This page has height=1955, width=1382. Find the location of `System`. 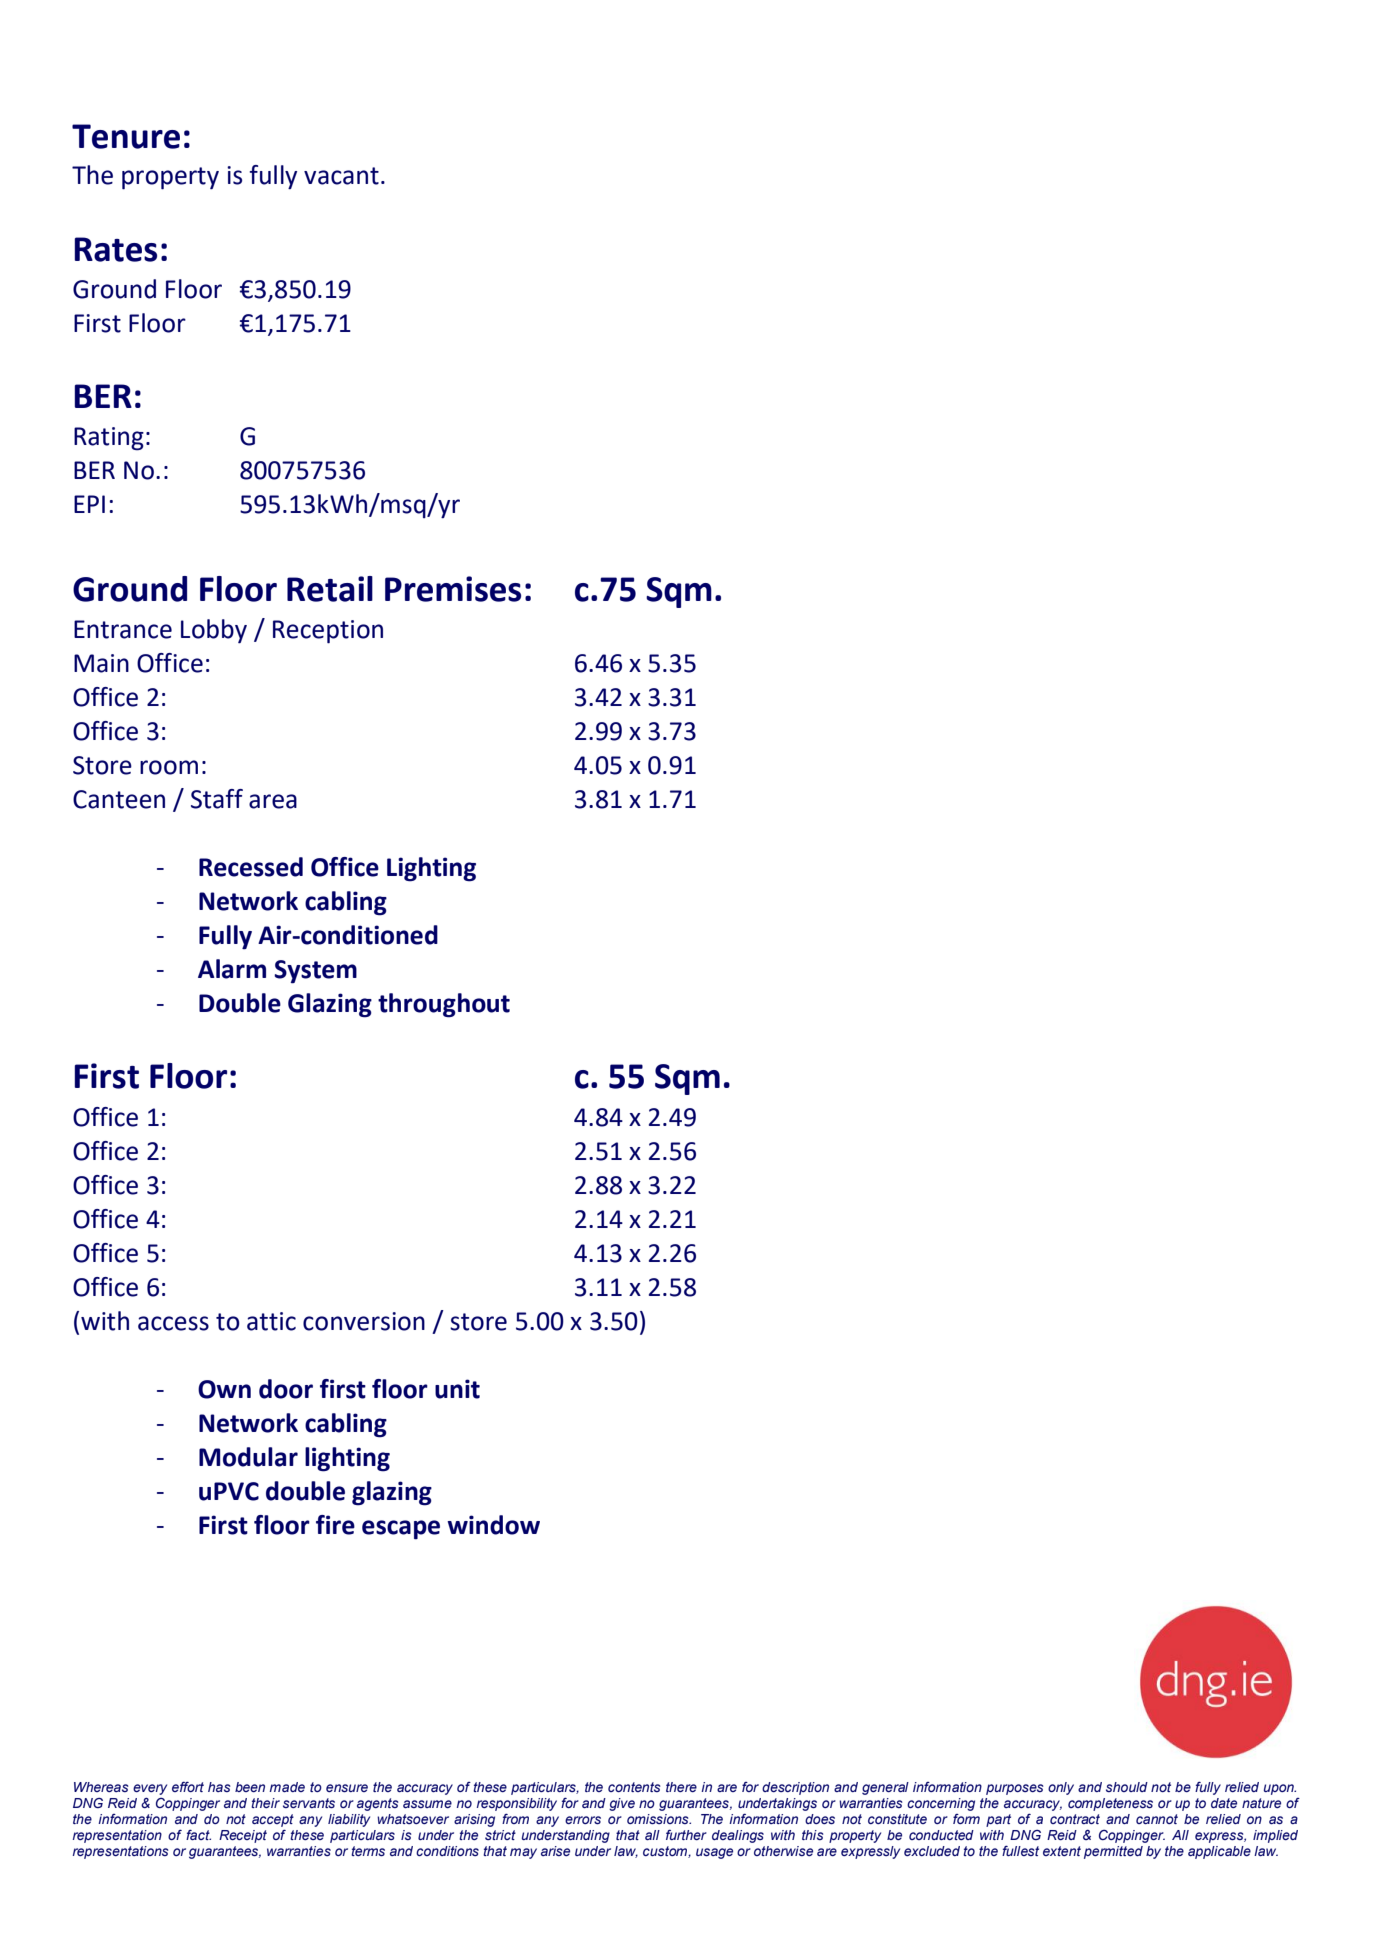

System is located at coordinates (315, 972).
